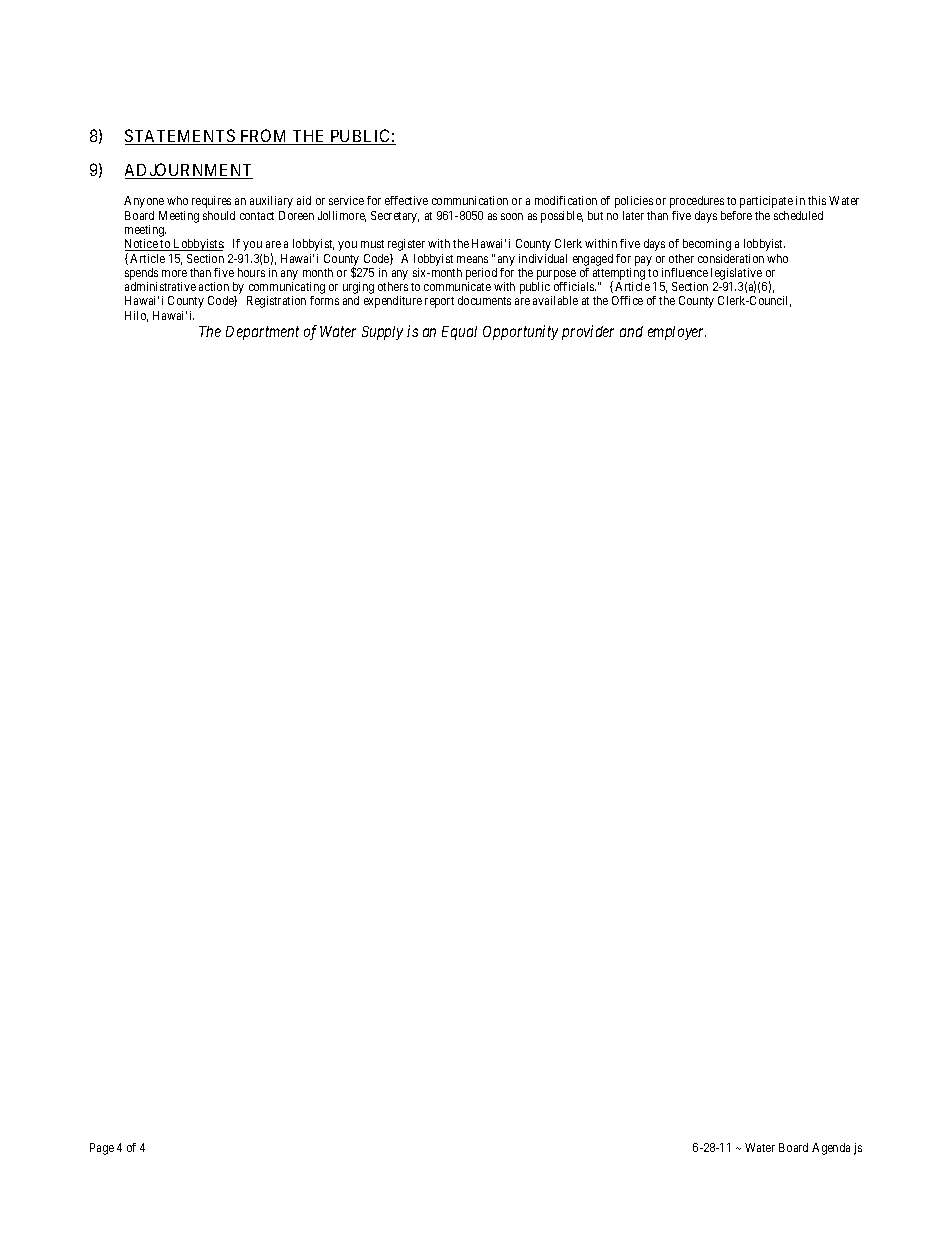 The image size is (952, 1233). What do you see at coordinates (766, 202) in the document?
I see `participate` at bounding box center [766, 202].
